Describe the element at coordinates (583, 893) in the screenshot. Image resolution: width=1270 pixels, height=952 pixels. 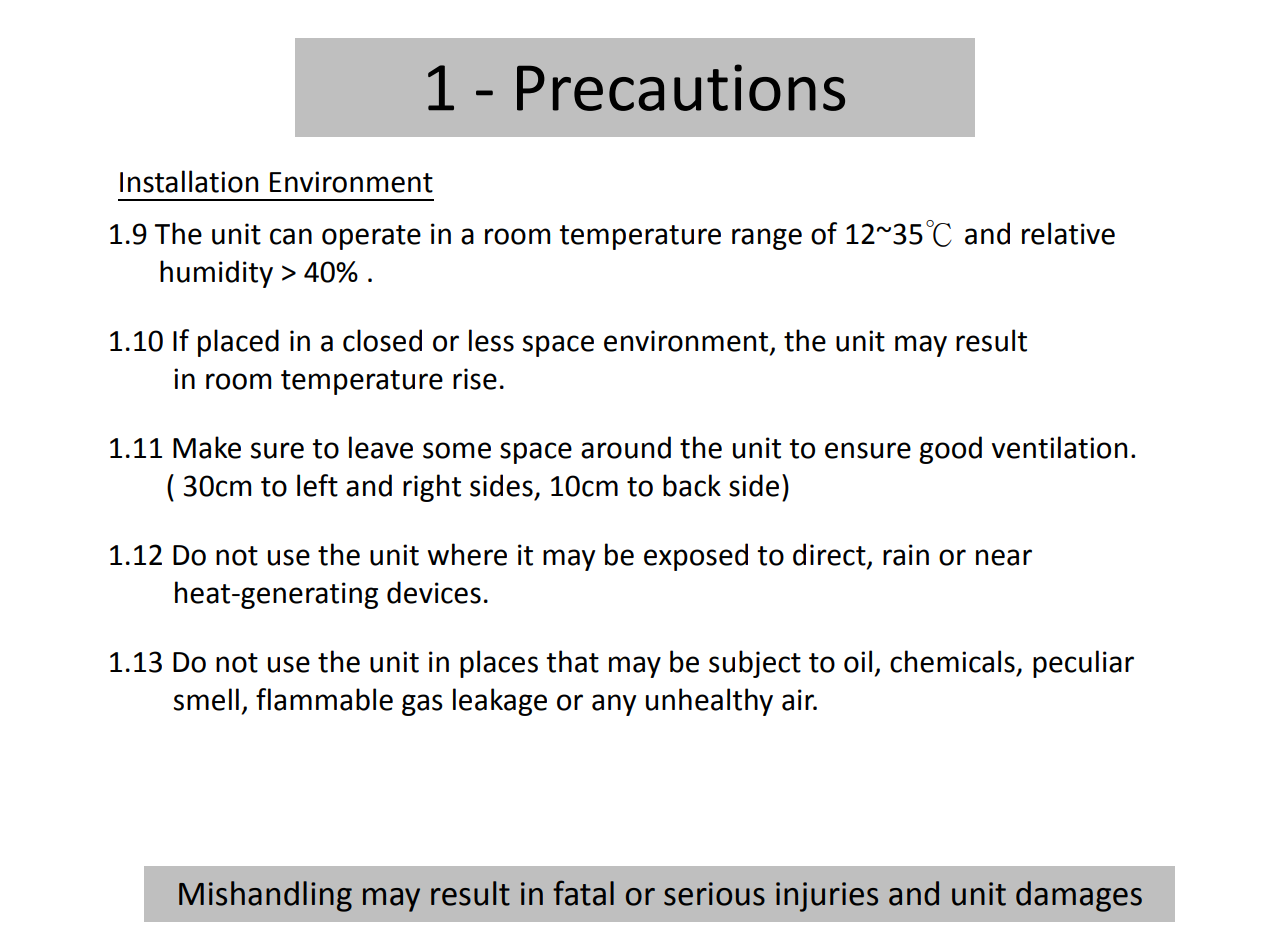
I see `fatal` at that location.
